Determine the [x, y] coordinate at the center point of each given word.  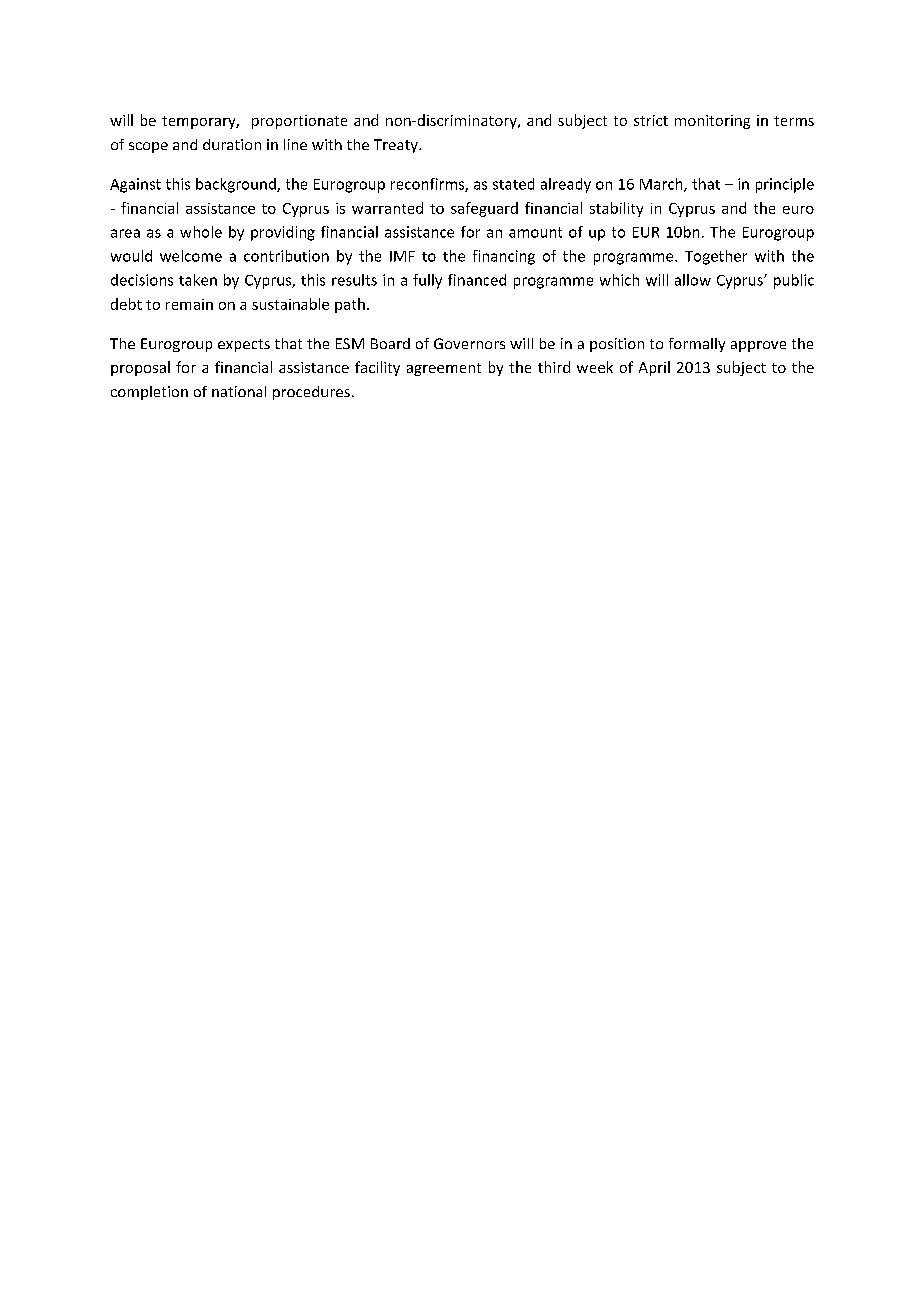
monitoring [712, 122]
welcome [191, 256]
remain [189, 304]
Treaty [397, 146]
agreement [444, 369]
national [239, 391]
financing [504, 257]
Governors [469, 343]
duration [232, 144]
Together [716, 257]
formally [697, 345]
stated [513, 184]
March [662, 185]
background [237, 185]
